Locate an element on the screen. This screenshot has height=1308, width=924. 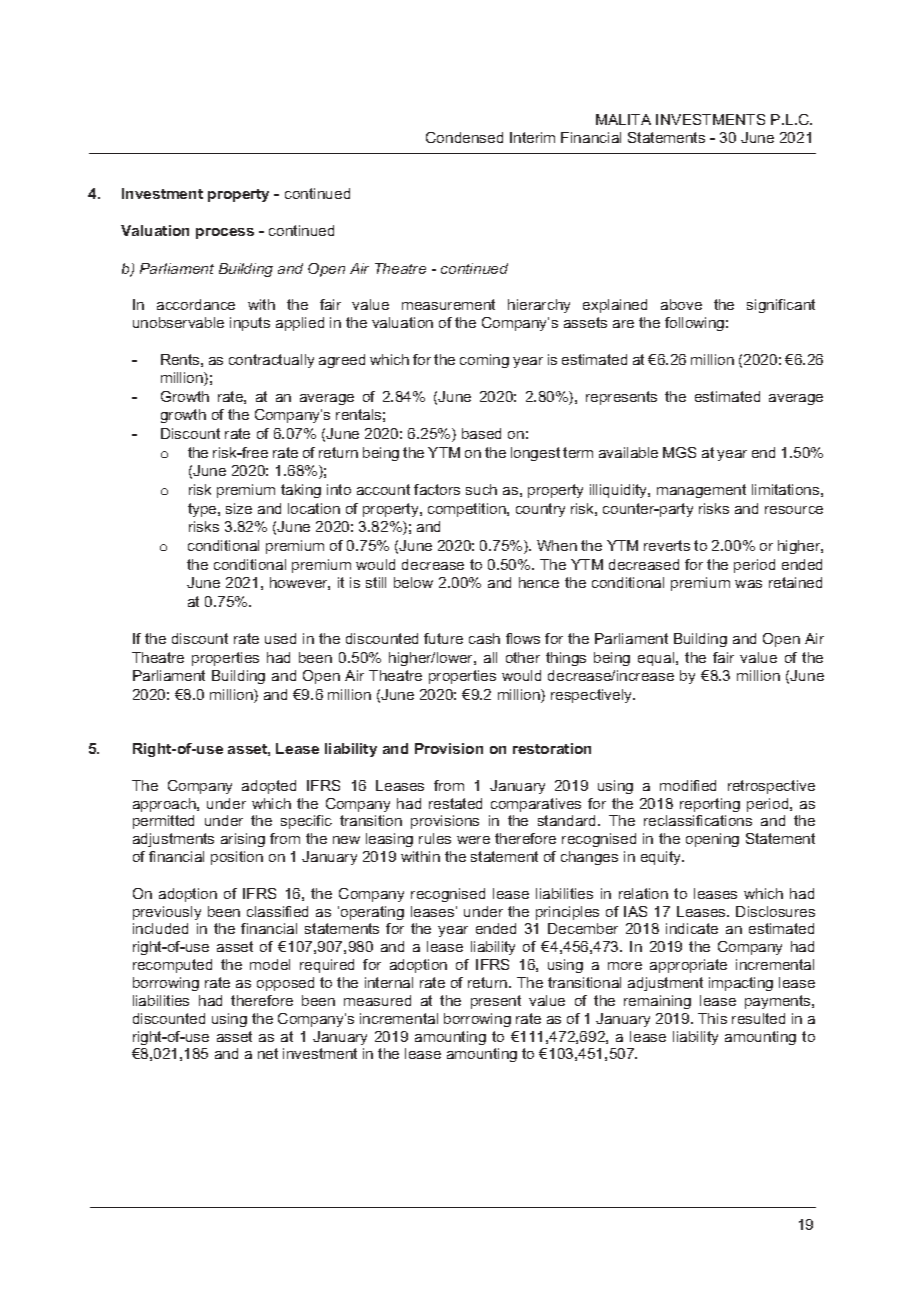
Interim is located at coordinates (532, 137).
